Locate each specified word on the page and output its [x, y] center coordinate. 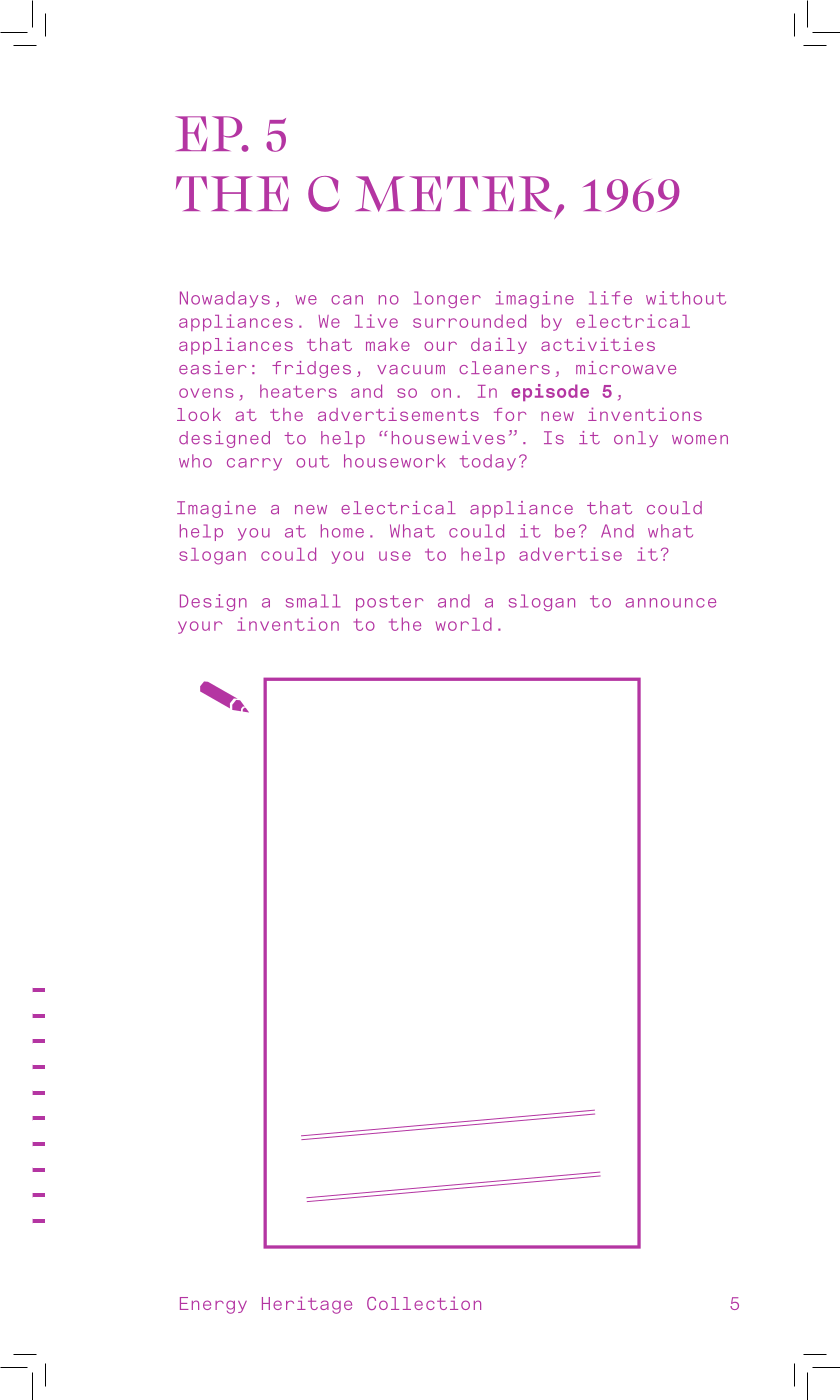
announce [671, 603]
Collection [424, 1303]
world [464, 624]
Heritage [307, 1305]
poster [389, 603]
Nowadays [225, 299]
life [610, 298]
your [200, 627]
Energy [213, 1305]
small [313, 601]
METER [454, 194]
